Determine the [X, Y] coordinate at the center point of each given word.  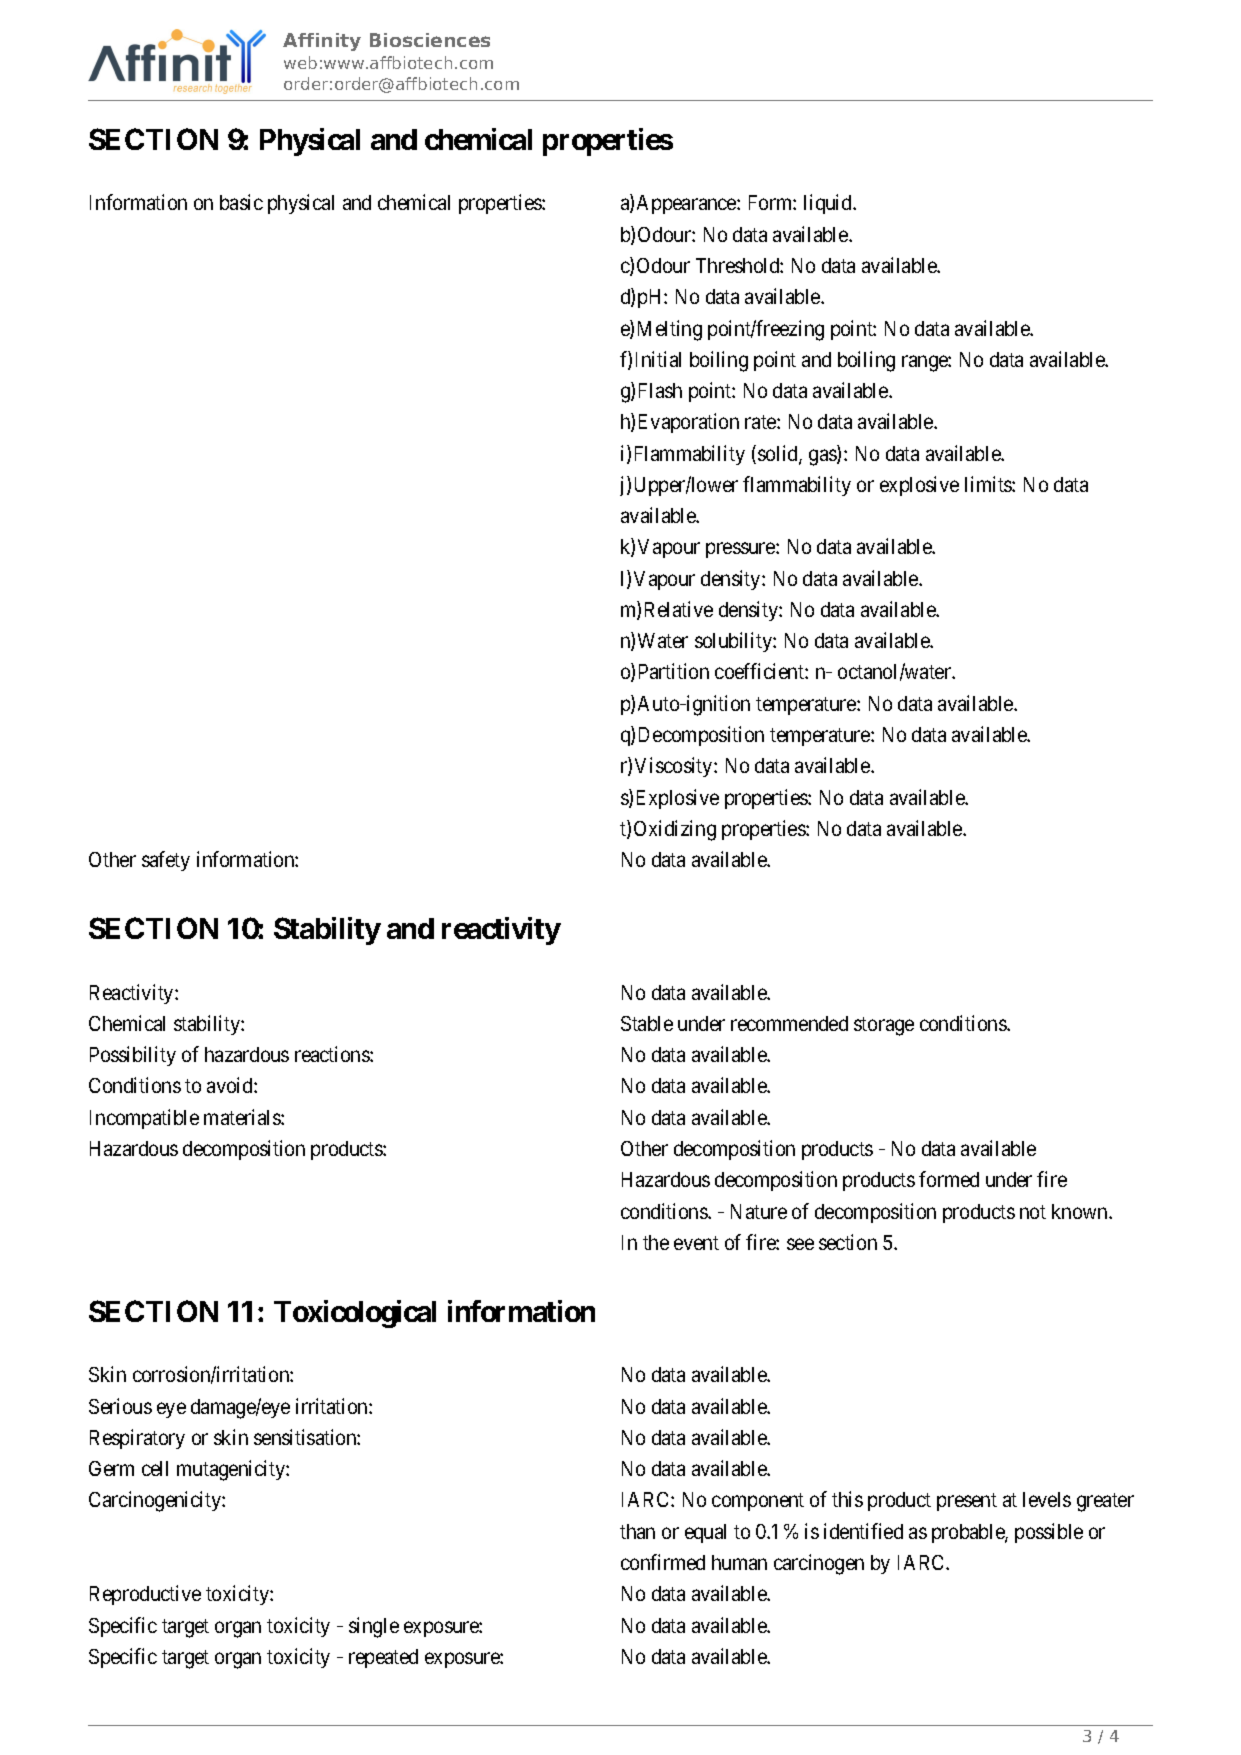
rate [761, 422]
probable [969, 1533]
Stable [647, 1023]
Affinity [322, 42]
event [696, 1243]
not [1033, 1212]
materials [243, 1117]
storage [884, 1026]
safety [166, 861]
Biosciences [430, 40]
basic [241, 202]
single [374, 1627]
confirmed [663, 1562]
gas [823, 457]
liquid [829, 204]
